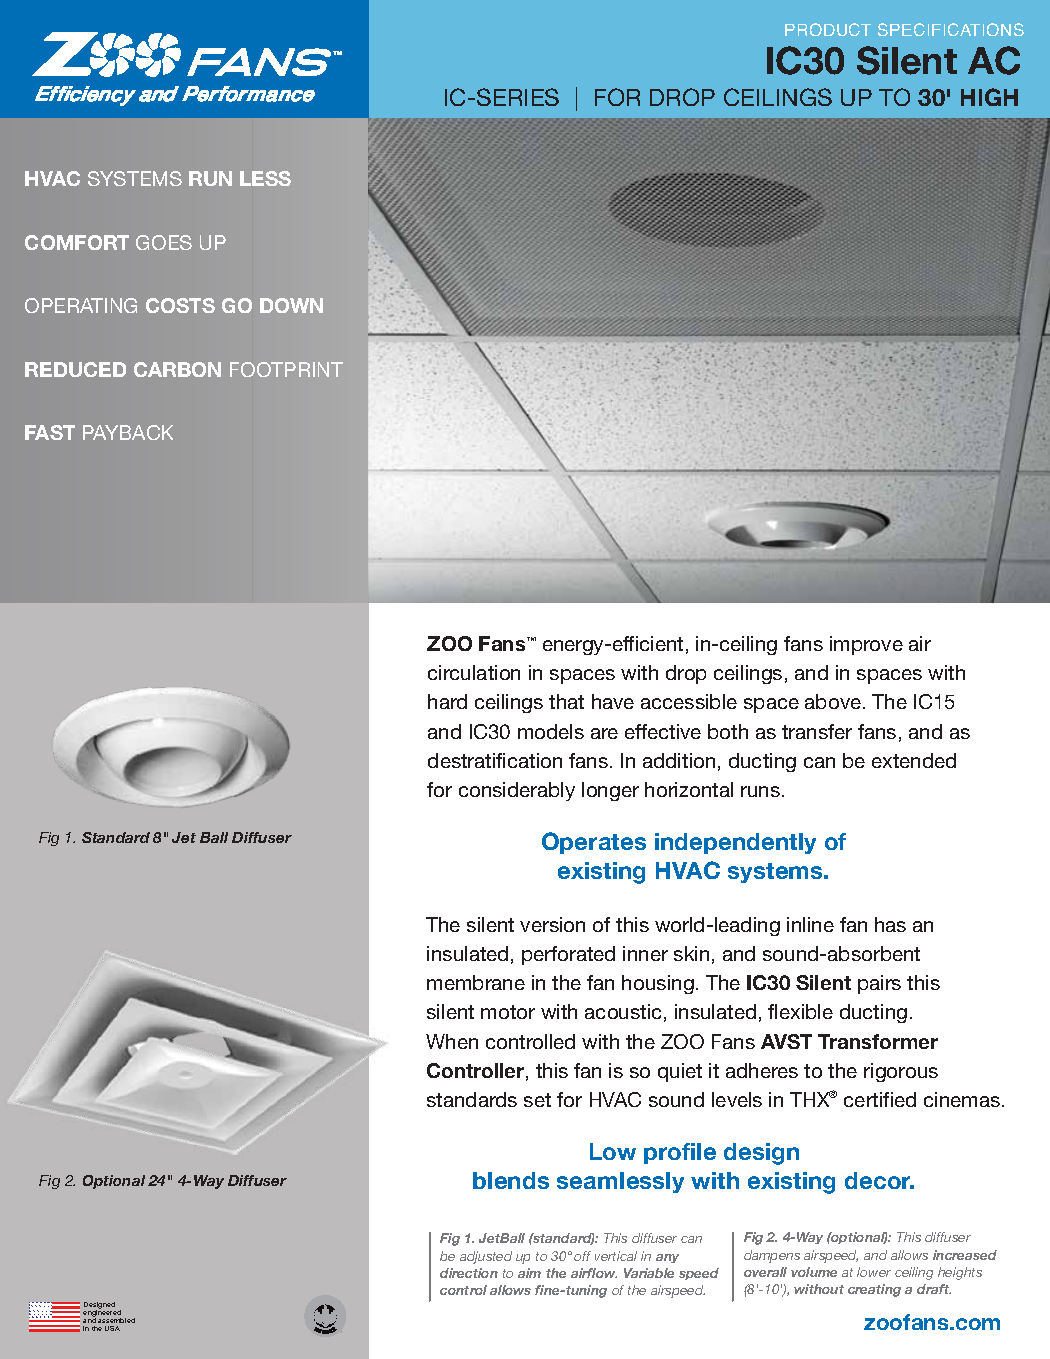 This document has width=1050, height=1359. I want to click on Transformer, so click(878, 1041).
